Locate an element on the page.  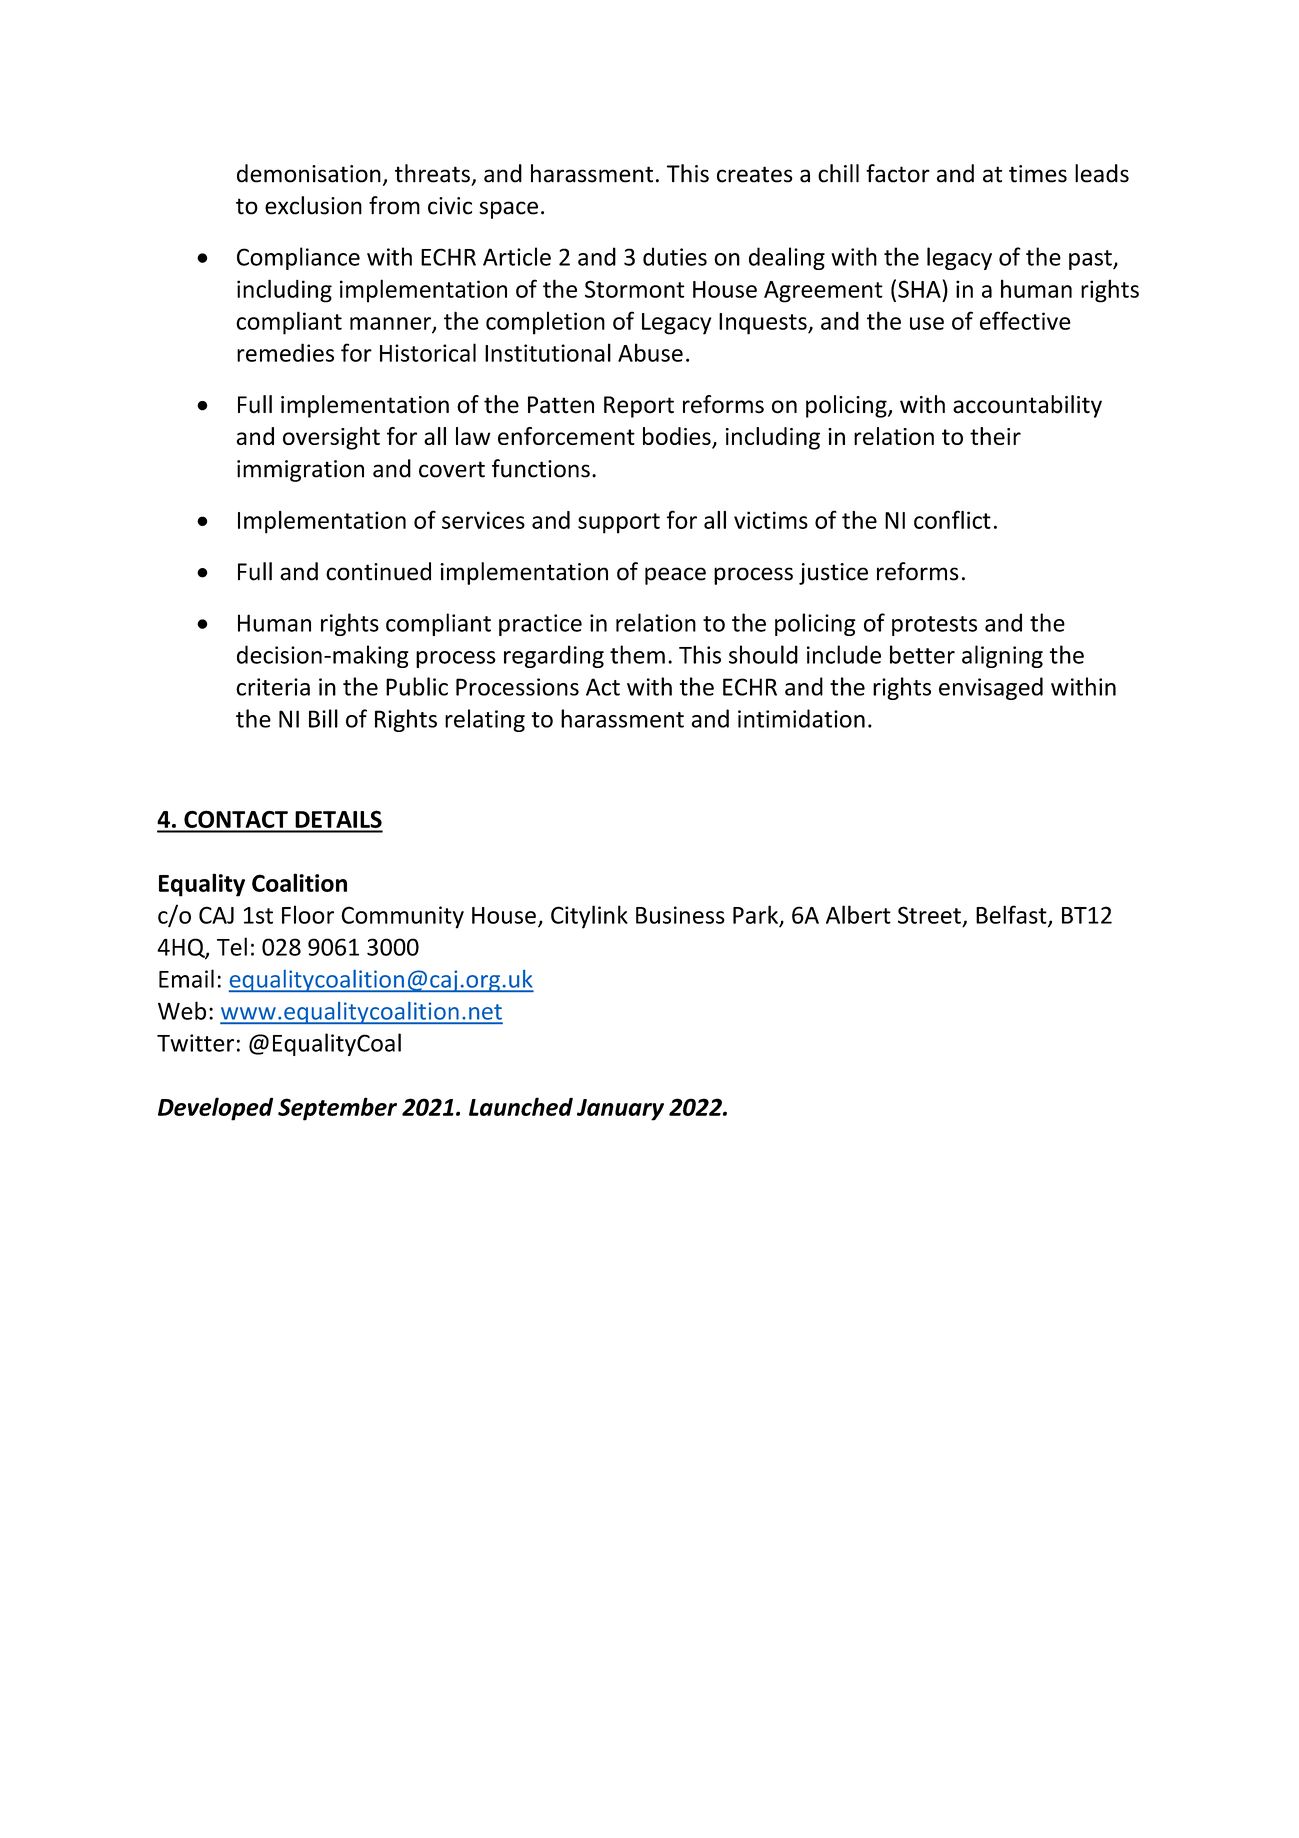
Floor is located at coordinates (308, 914).
